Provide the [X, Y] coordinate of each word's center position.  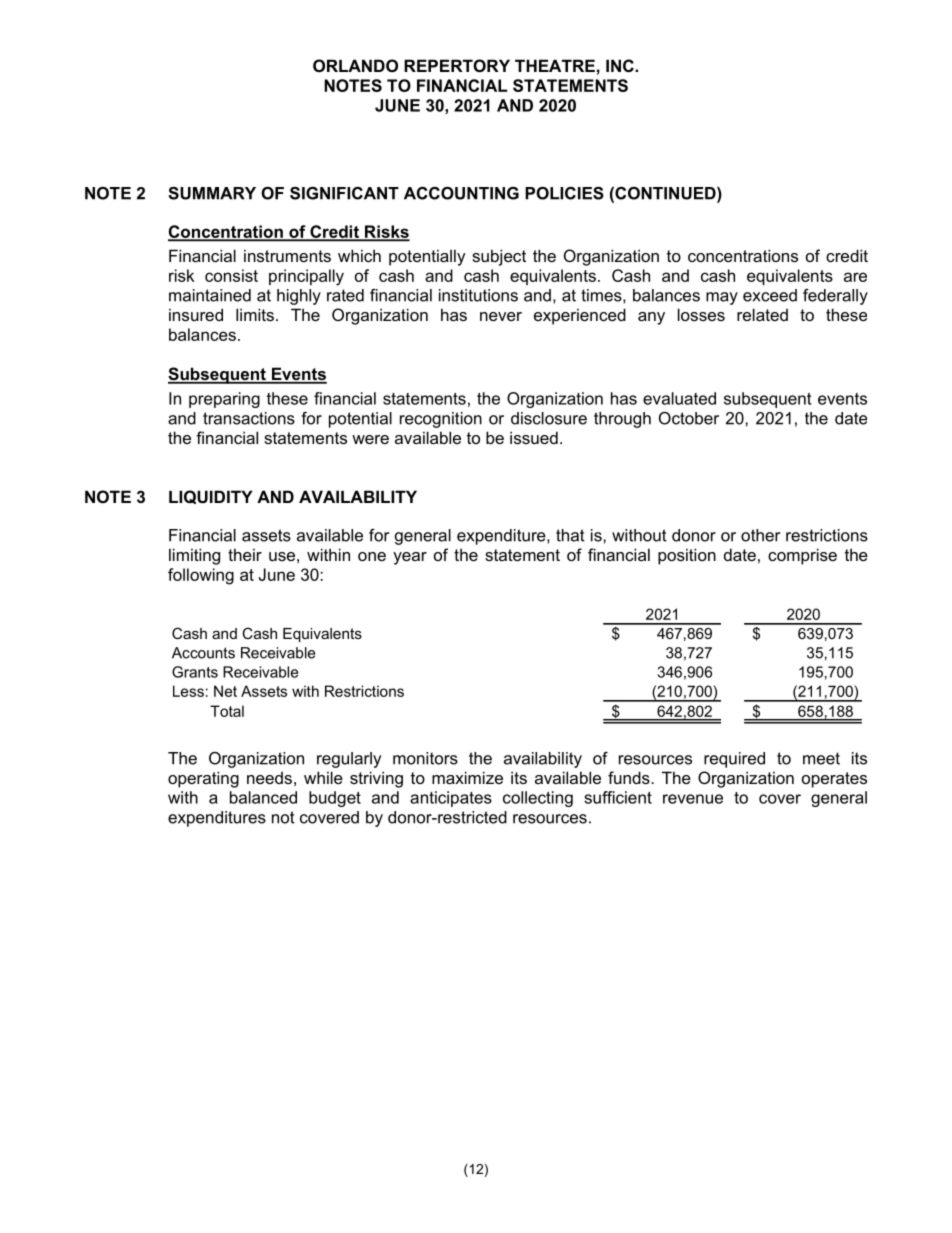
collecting [538, 799]
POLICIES [564, 193]
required [734, 760]
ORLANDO [355, 65]
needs [269, 778]
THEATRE [555, 65]
